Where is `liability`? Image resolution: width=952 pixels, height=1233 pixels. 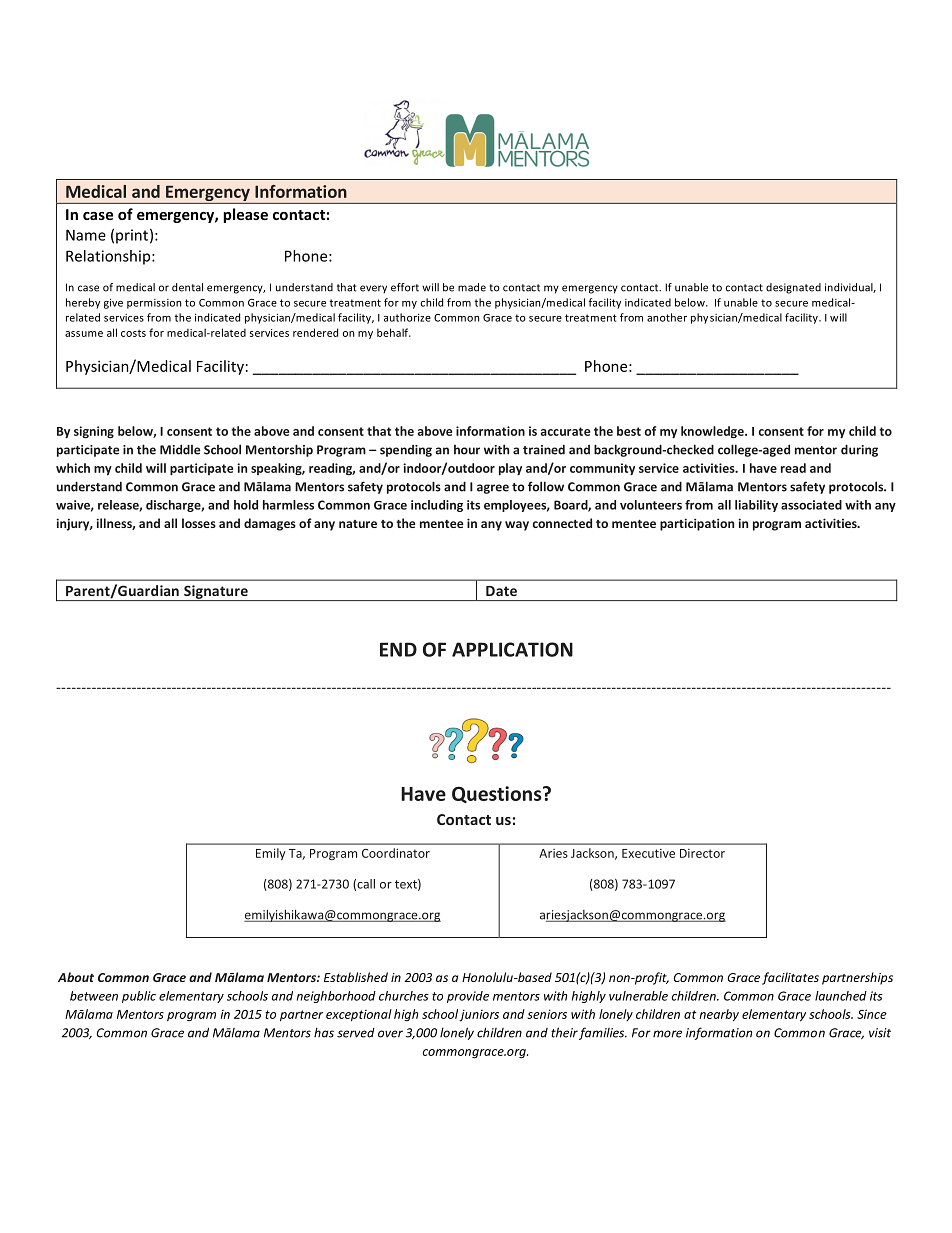
liability is located at coordinates (756, 506).
